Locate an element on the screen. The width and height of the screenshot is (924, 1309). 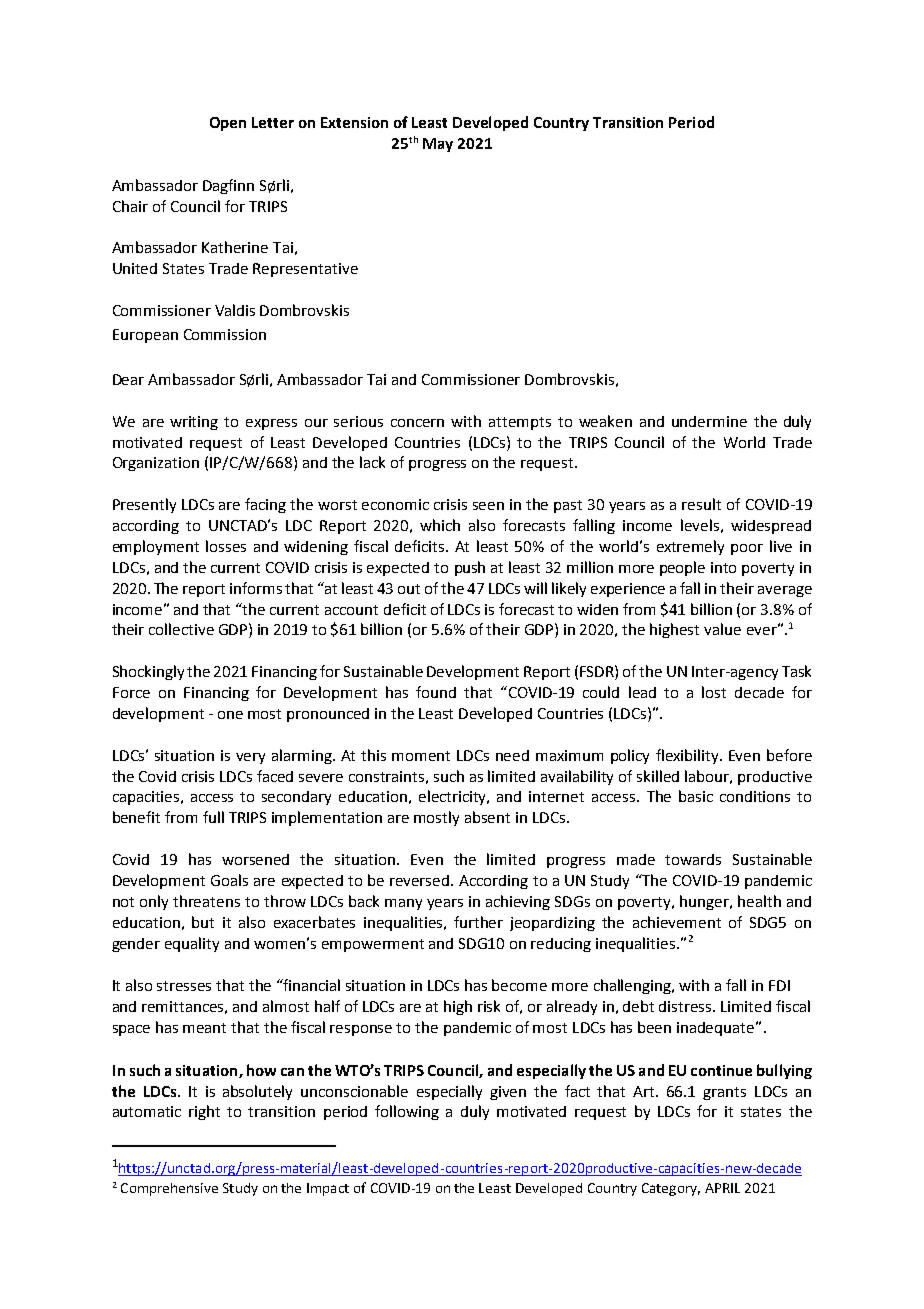
value is located at coordinates (722, 629).
